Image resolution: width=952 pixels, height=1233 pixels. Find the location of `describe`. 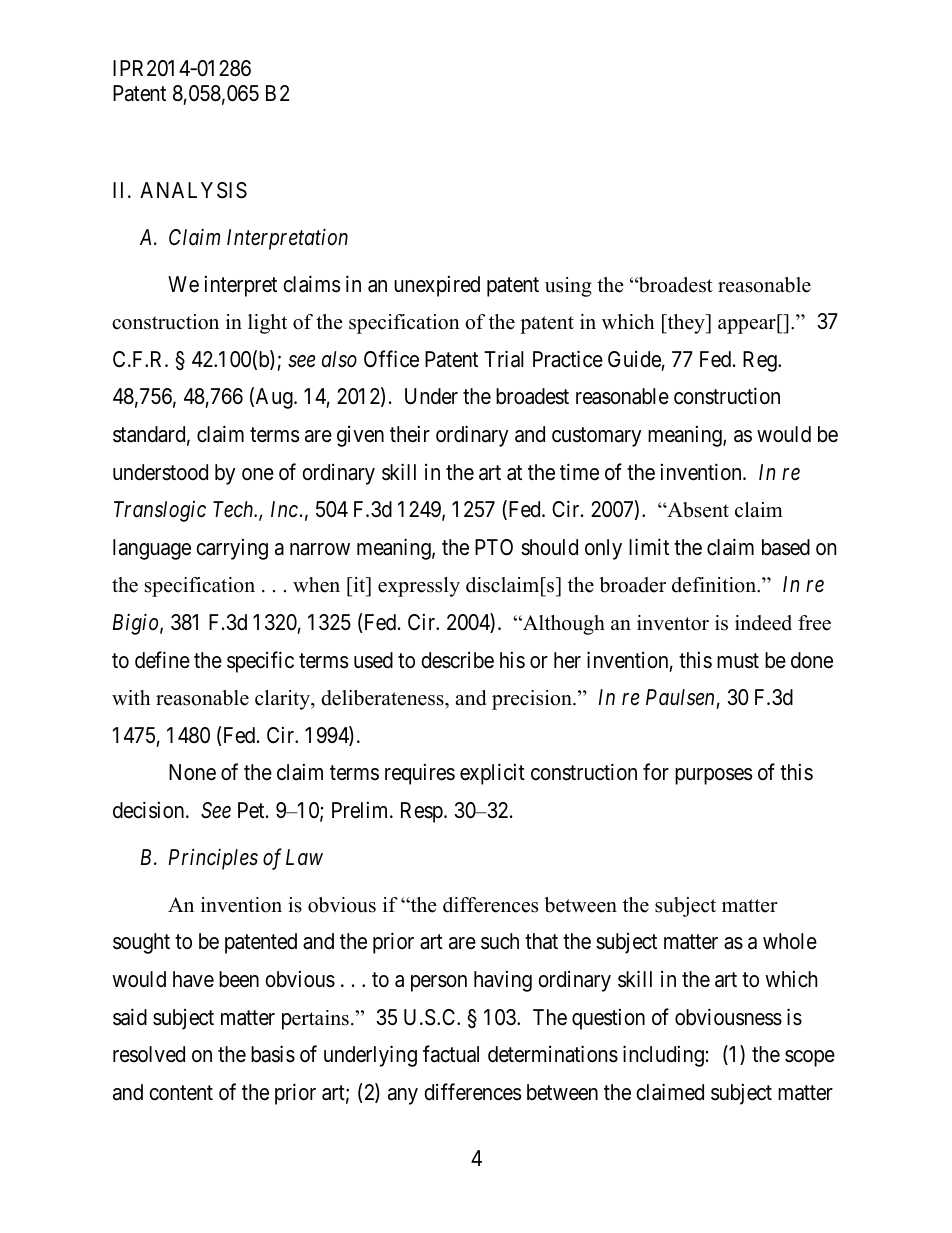

describe is located at coordinates (457, 660).
